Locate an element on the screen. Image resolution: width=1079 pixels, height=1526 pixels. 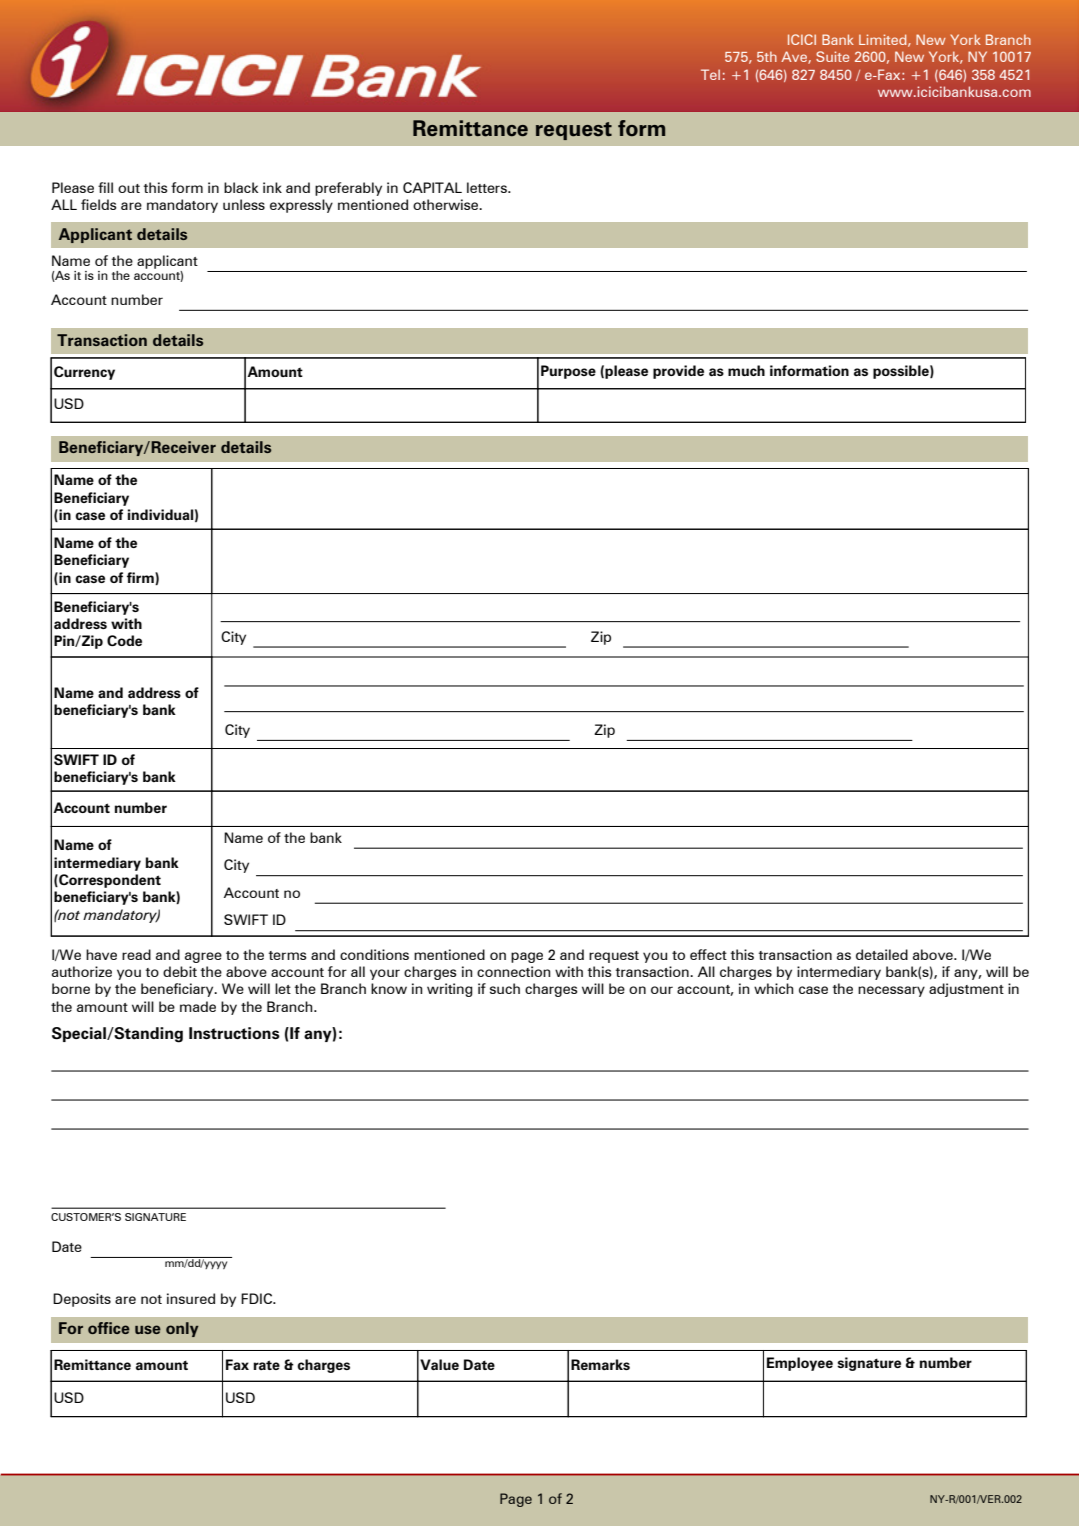
made is located at coordinates (198, 1006).
